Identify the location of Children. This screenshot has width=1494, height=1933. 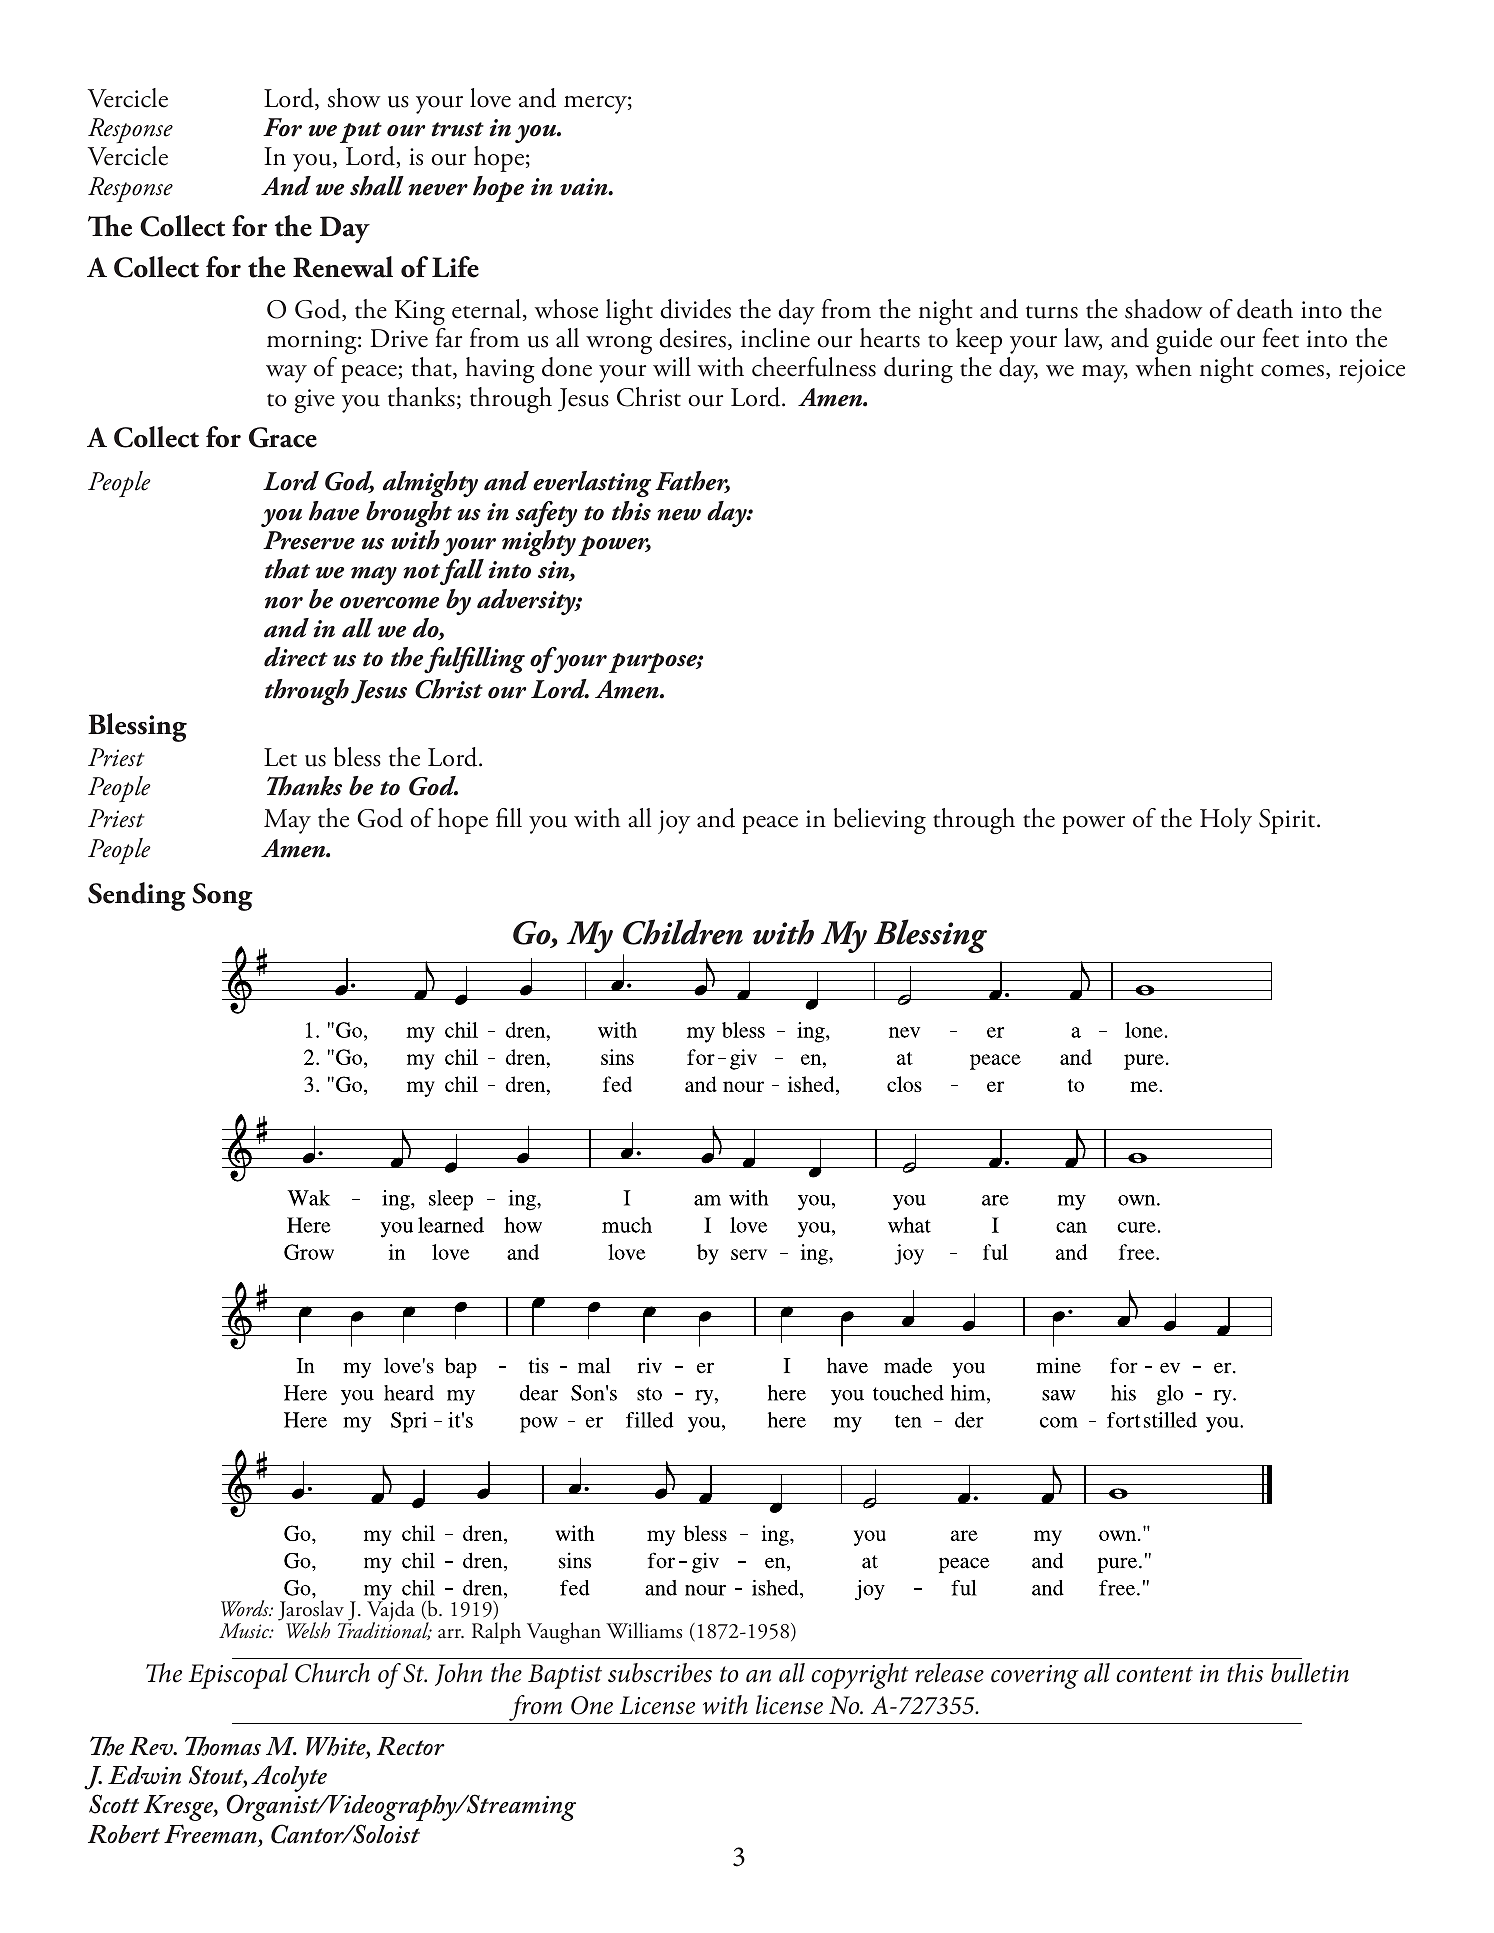
(683, 932).
